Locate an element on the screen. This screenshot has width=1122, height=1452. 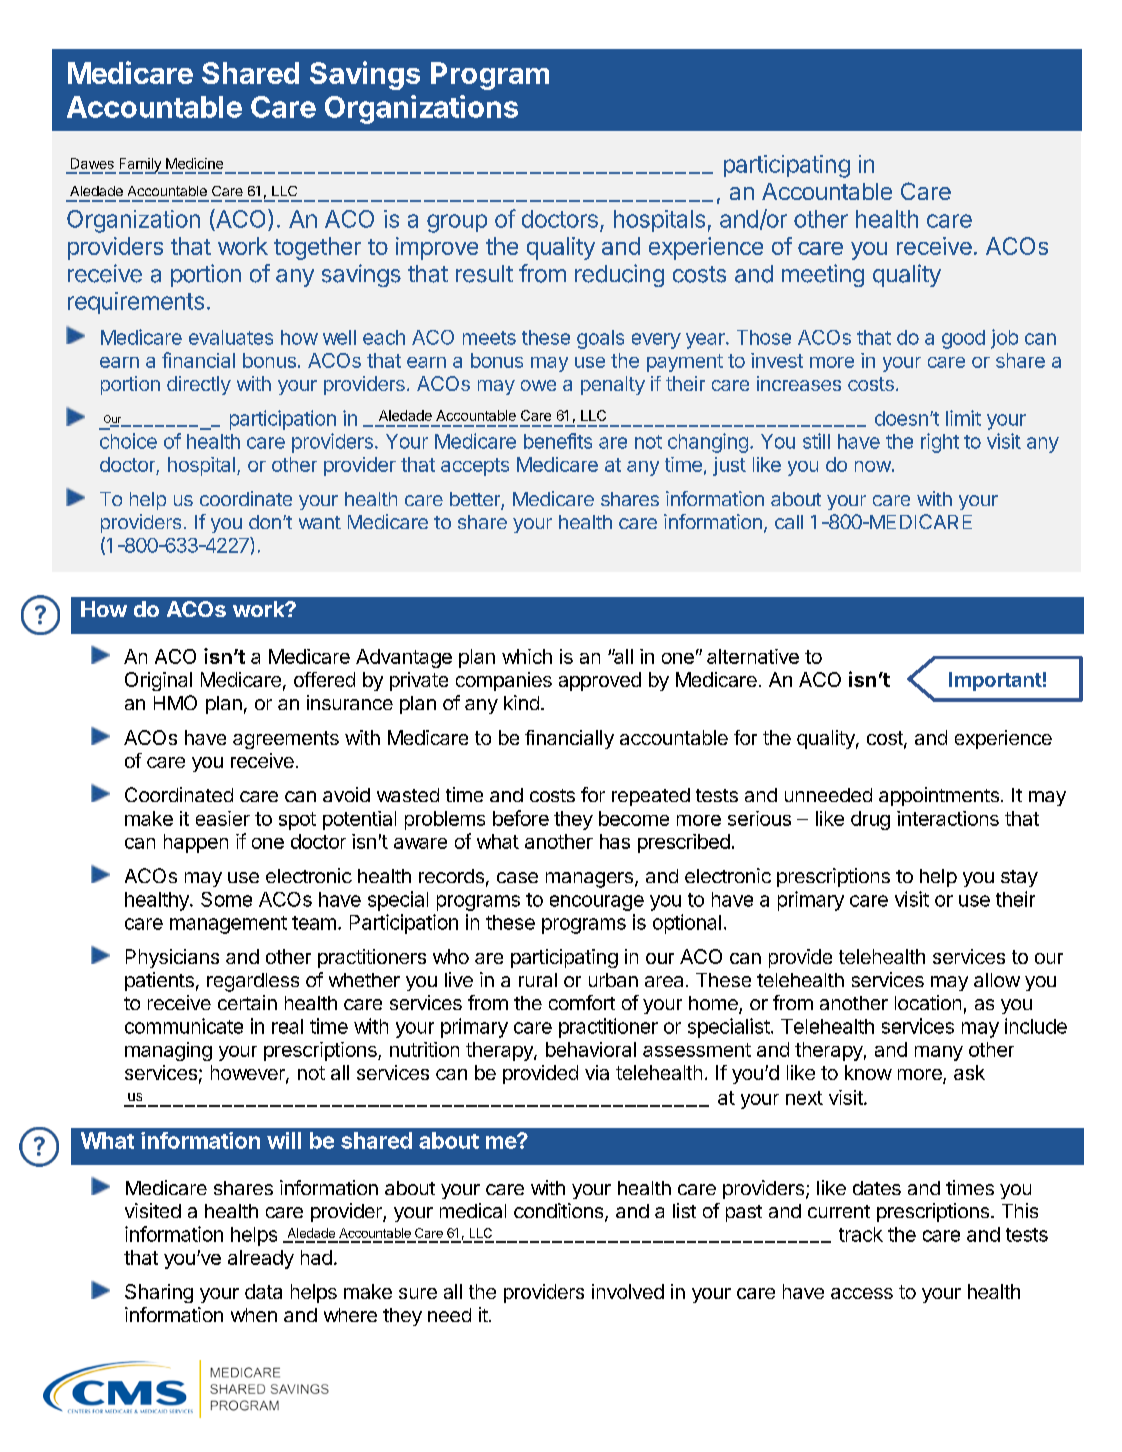
reducing is located at coordinates (619, 275).
